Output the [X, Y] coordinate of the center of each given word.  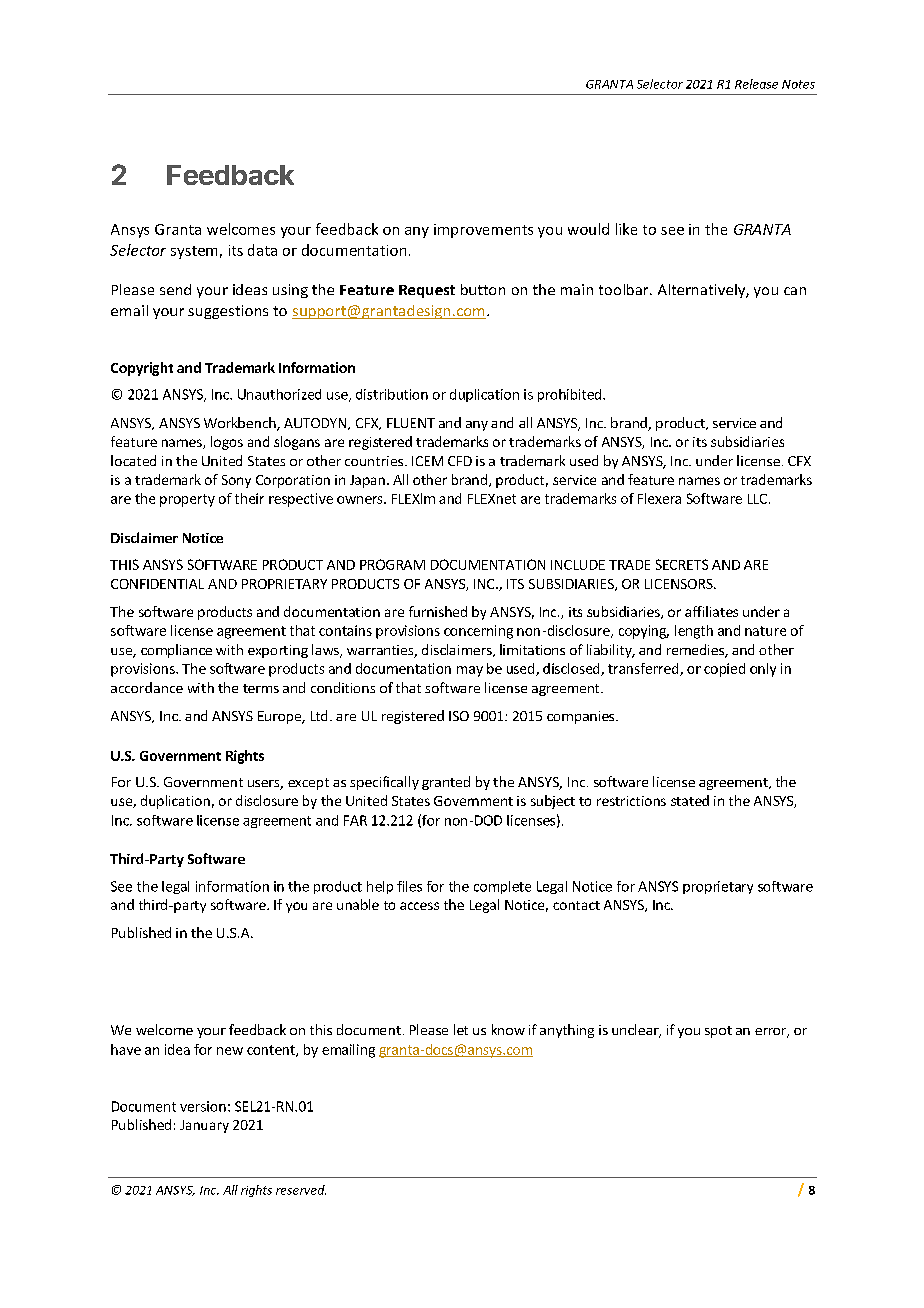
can [795, 291]
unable [358, 904]
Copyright [142, 369]
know [508, 1029]
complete [502, 887]
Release [756, 84]
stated [690, 800]
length [694, 632]
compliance [176, 651]
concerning [478, 632]
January [204, 1126]
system [194, 252]
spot [718, 1032]
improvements [483, 231]
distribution [392, 394]
